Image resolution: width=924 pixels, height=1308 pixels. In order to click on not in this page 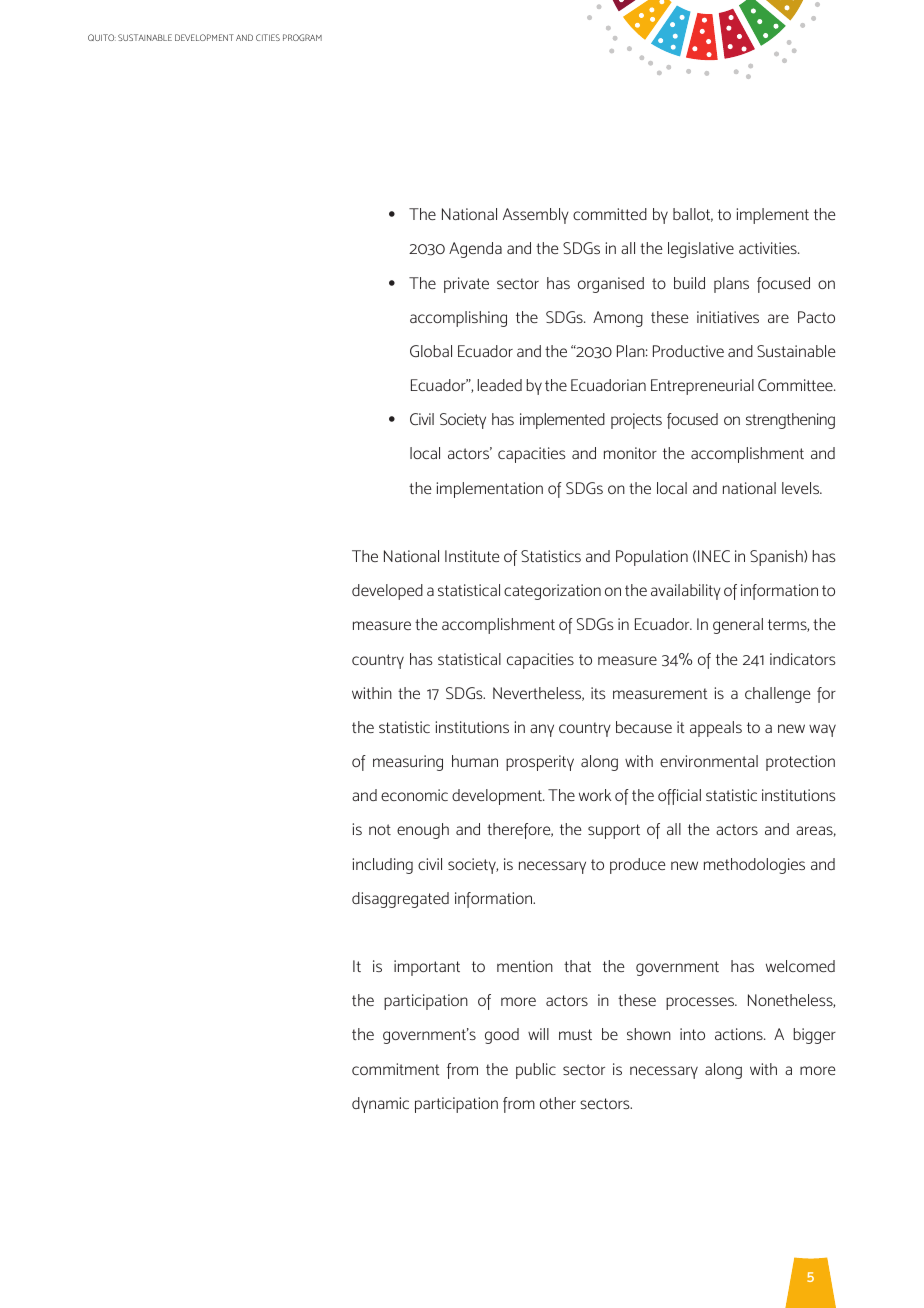, I will do `click(380, 829)`.
